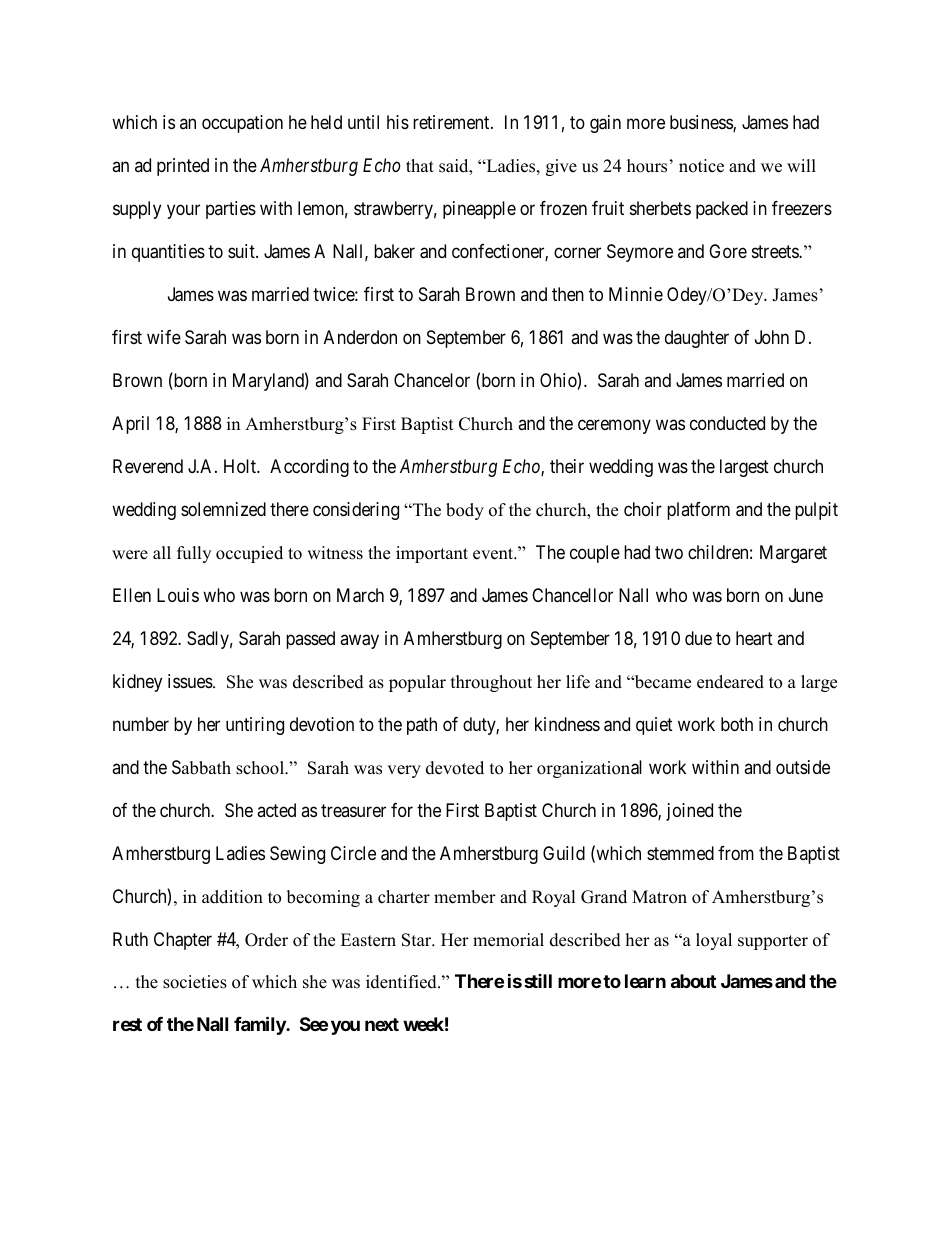  Describe the element at coordinates (432, 554) in the document. I see `important` at that location.
